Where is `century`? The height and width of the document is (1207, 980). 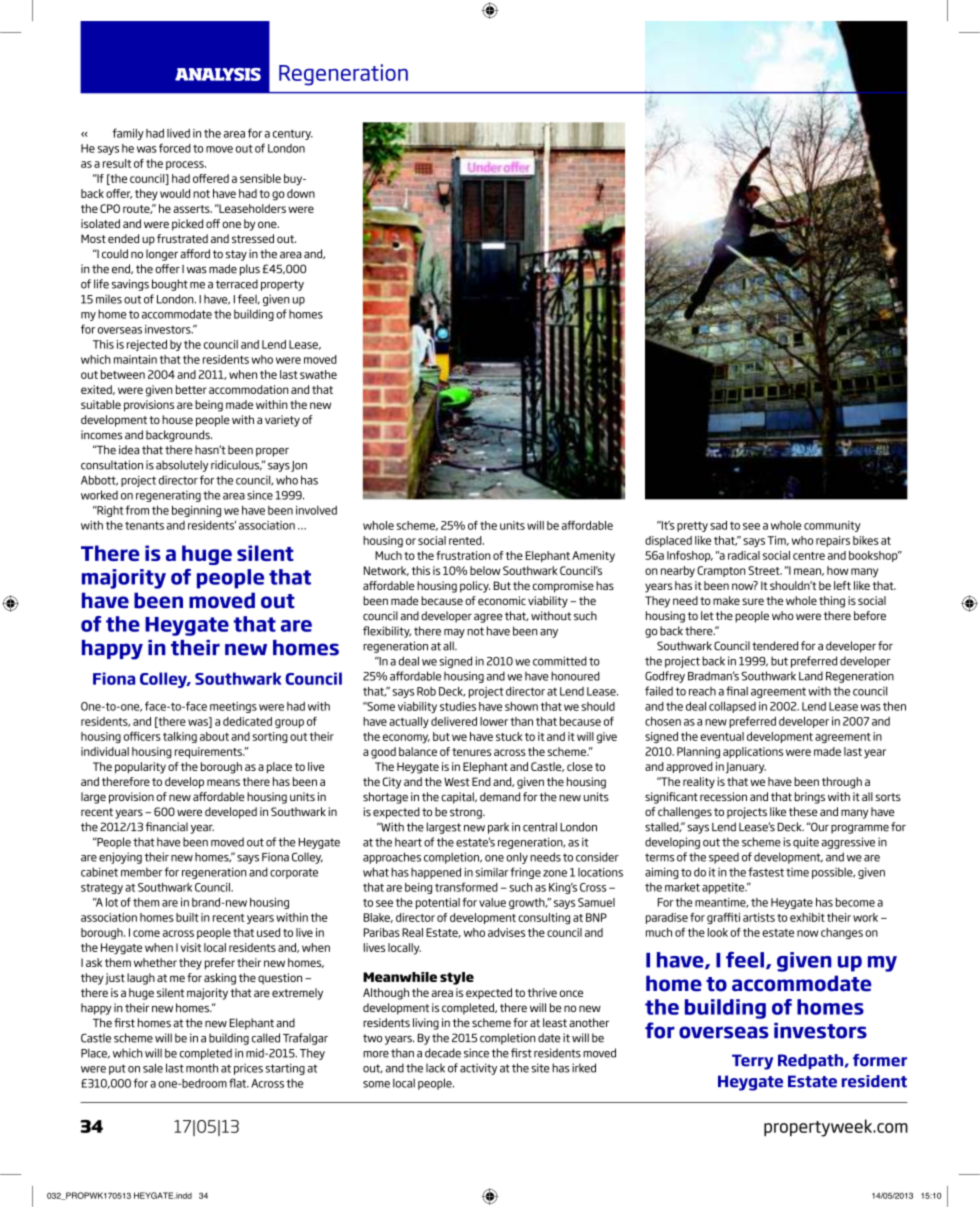
century is located at coordinates (293, 135).
